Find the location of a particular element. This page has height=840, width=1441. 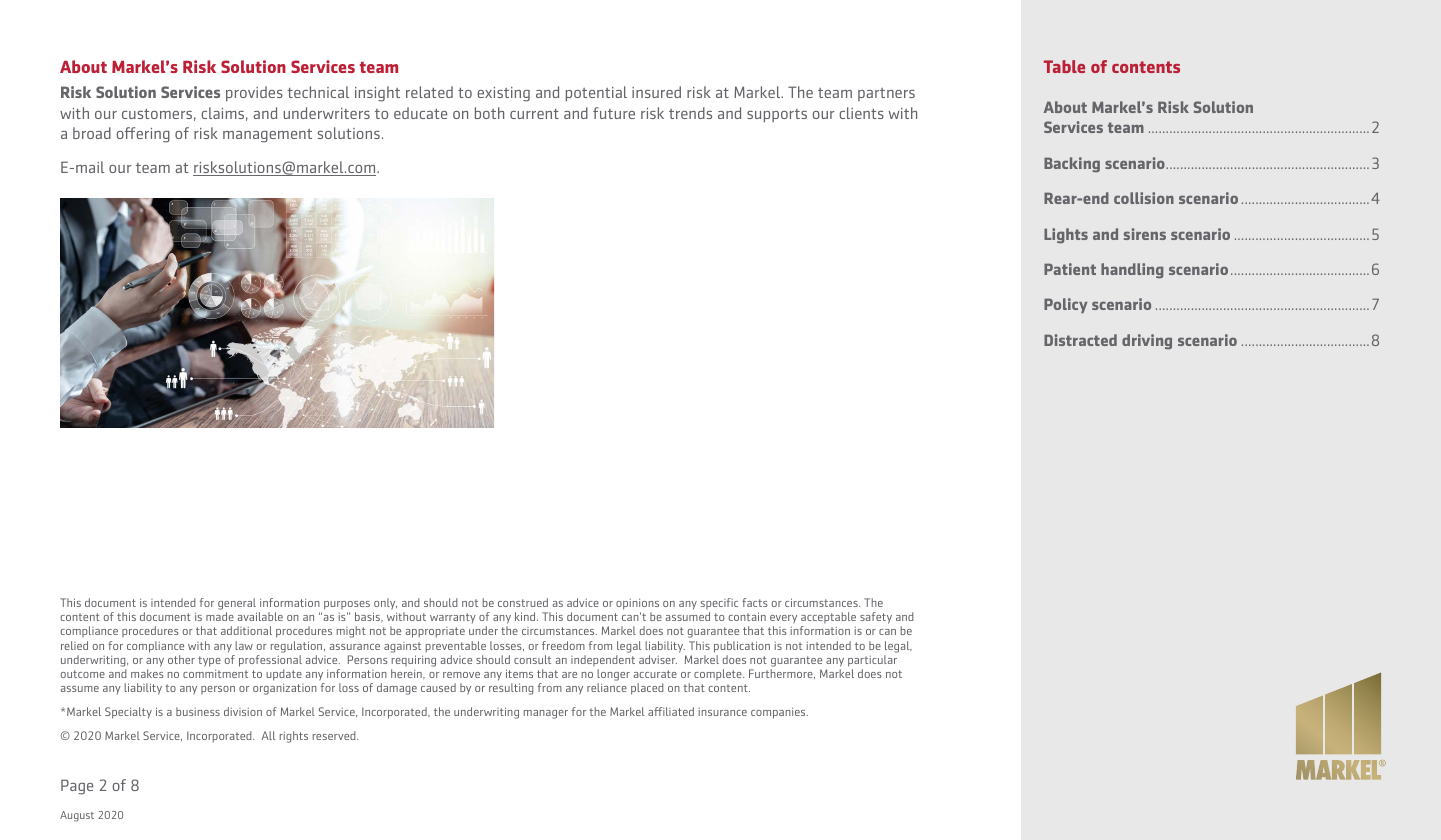

Distracted is located at coordinates (1080, 340).
